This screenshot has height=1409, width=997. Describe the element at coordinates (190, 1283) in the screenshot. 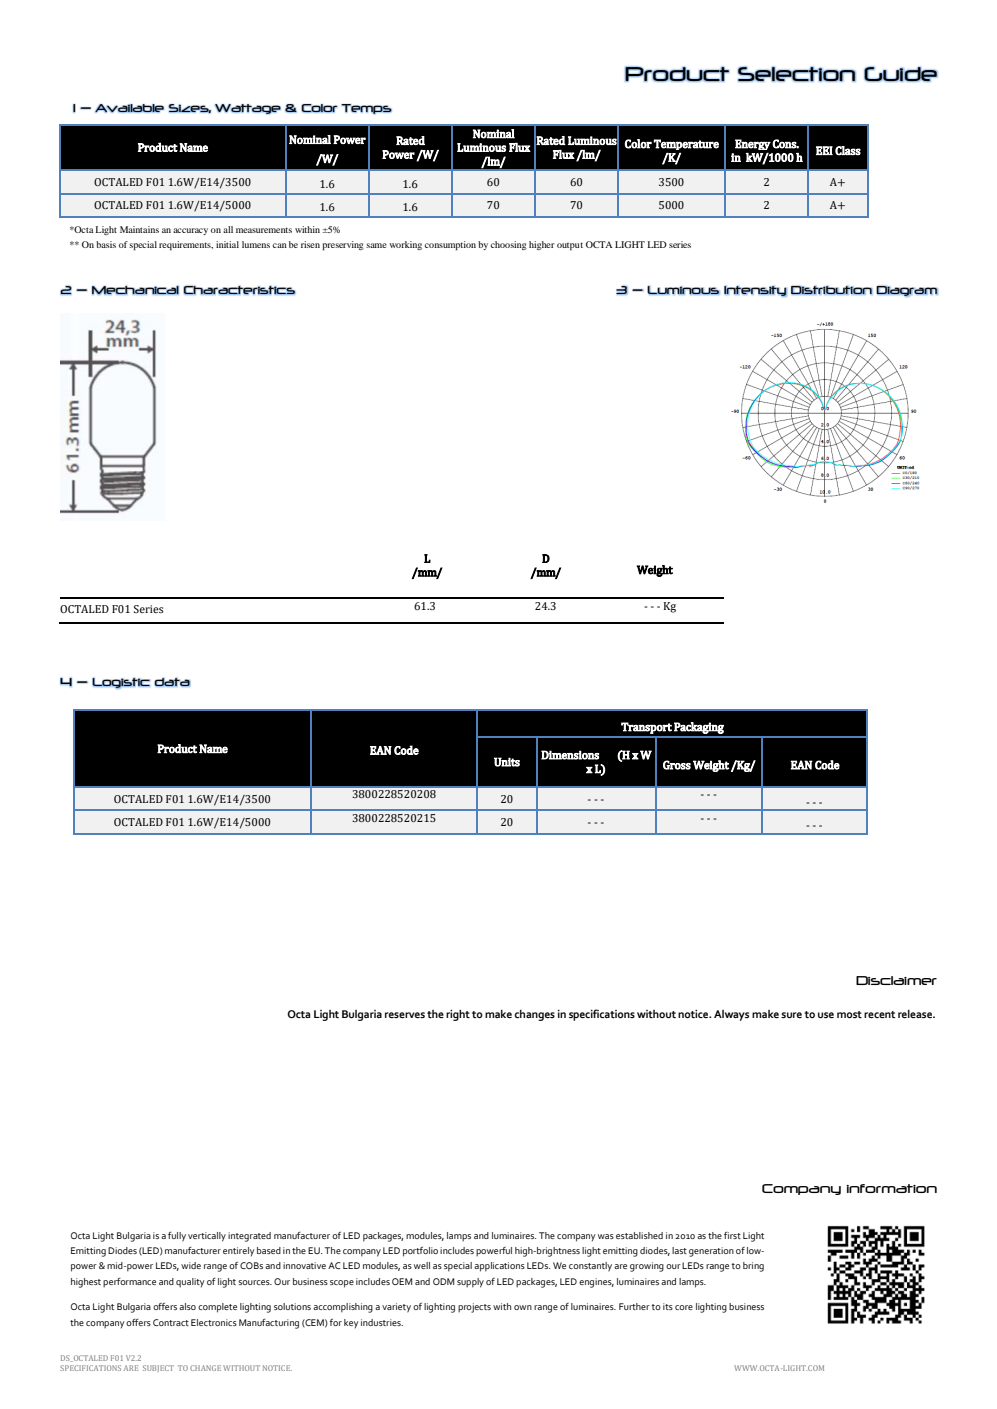

I see `quality` at that location.
